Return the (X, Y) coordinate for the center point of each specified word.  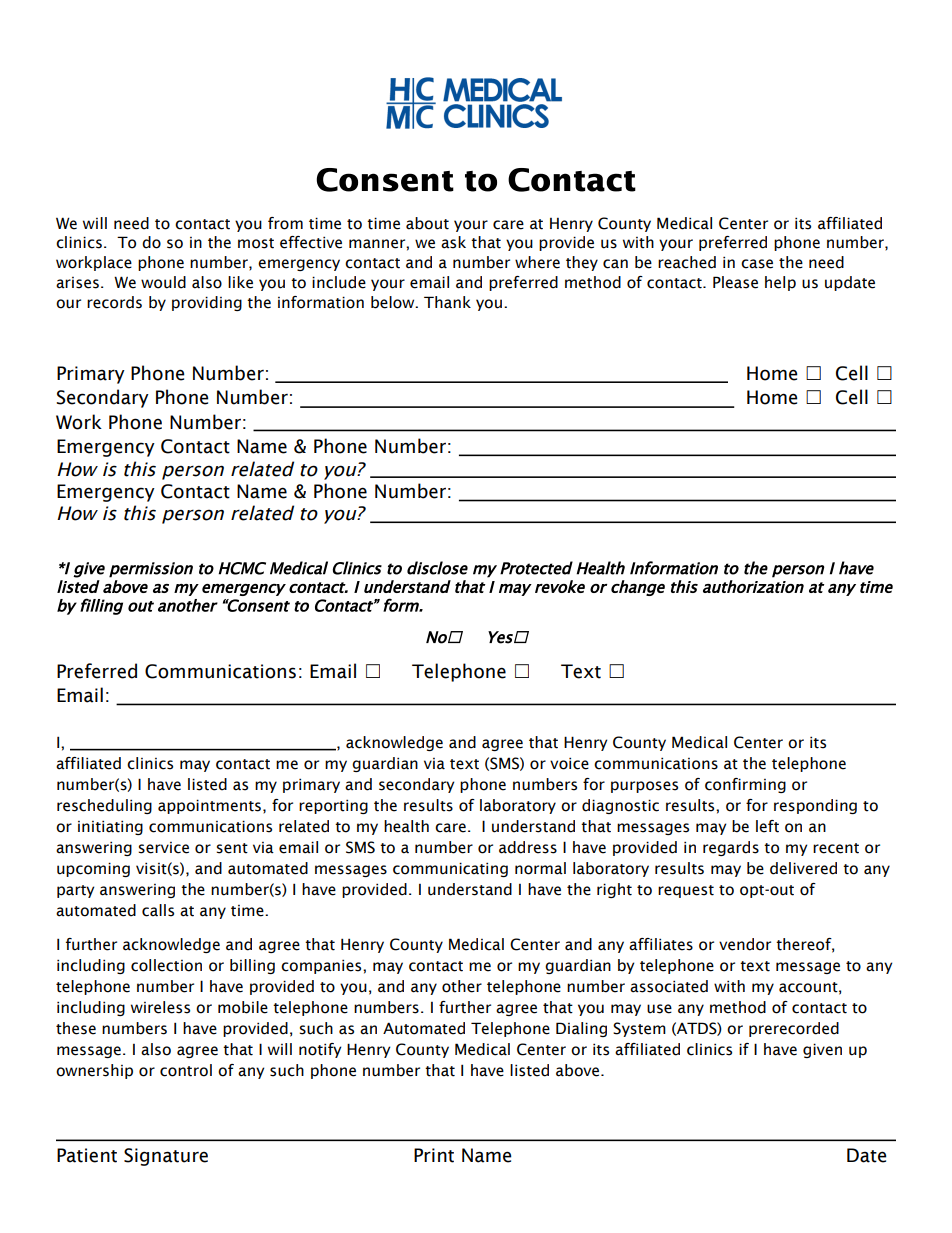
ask (453, 242)
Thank (447, 302)
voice (569, 763)
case (757, 264)
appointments (209, 806)
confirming (745, 785)
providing (207, 303)
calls (158, 910)
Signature (166, 1157)
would (163, 282)
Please (735, 282)
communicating (450, 869)
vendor (745, 944)
